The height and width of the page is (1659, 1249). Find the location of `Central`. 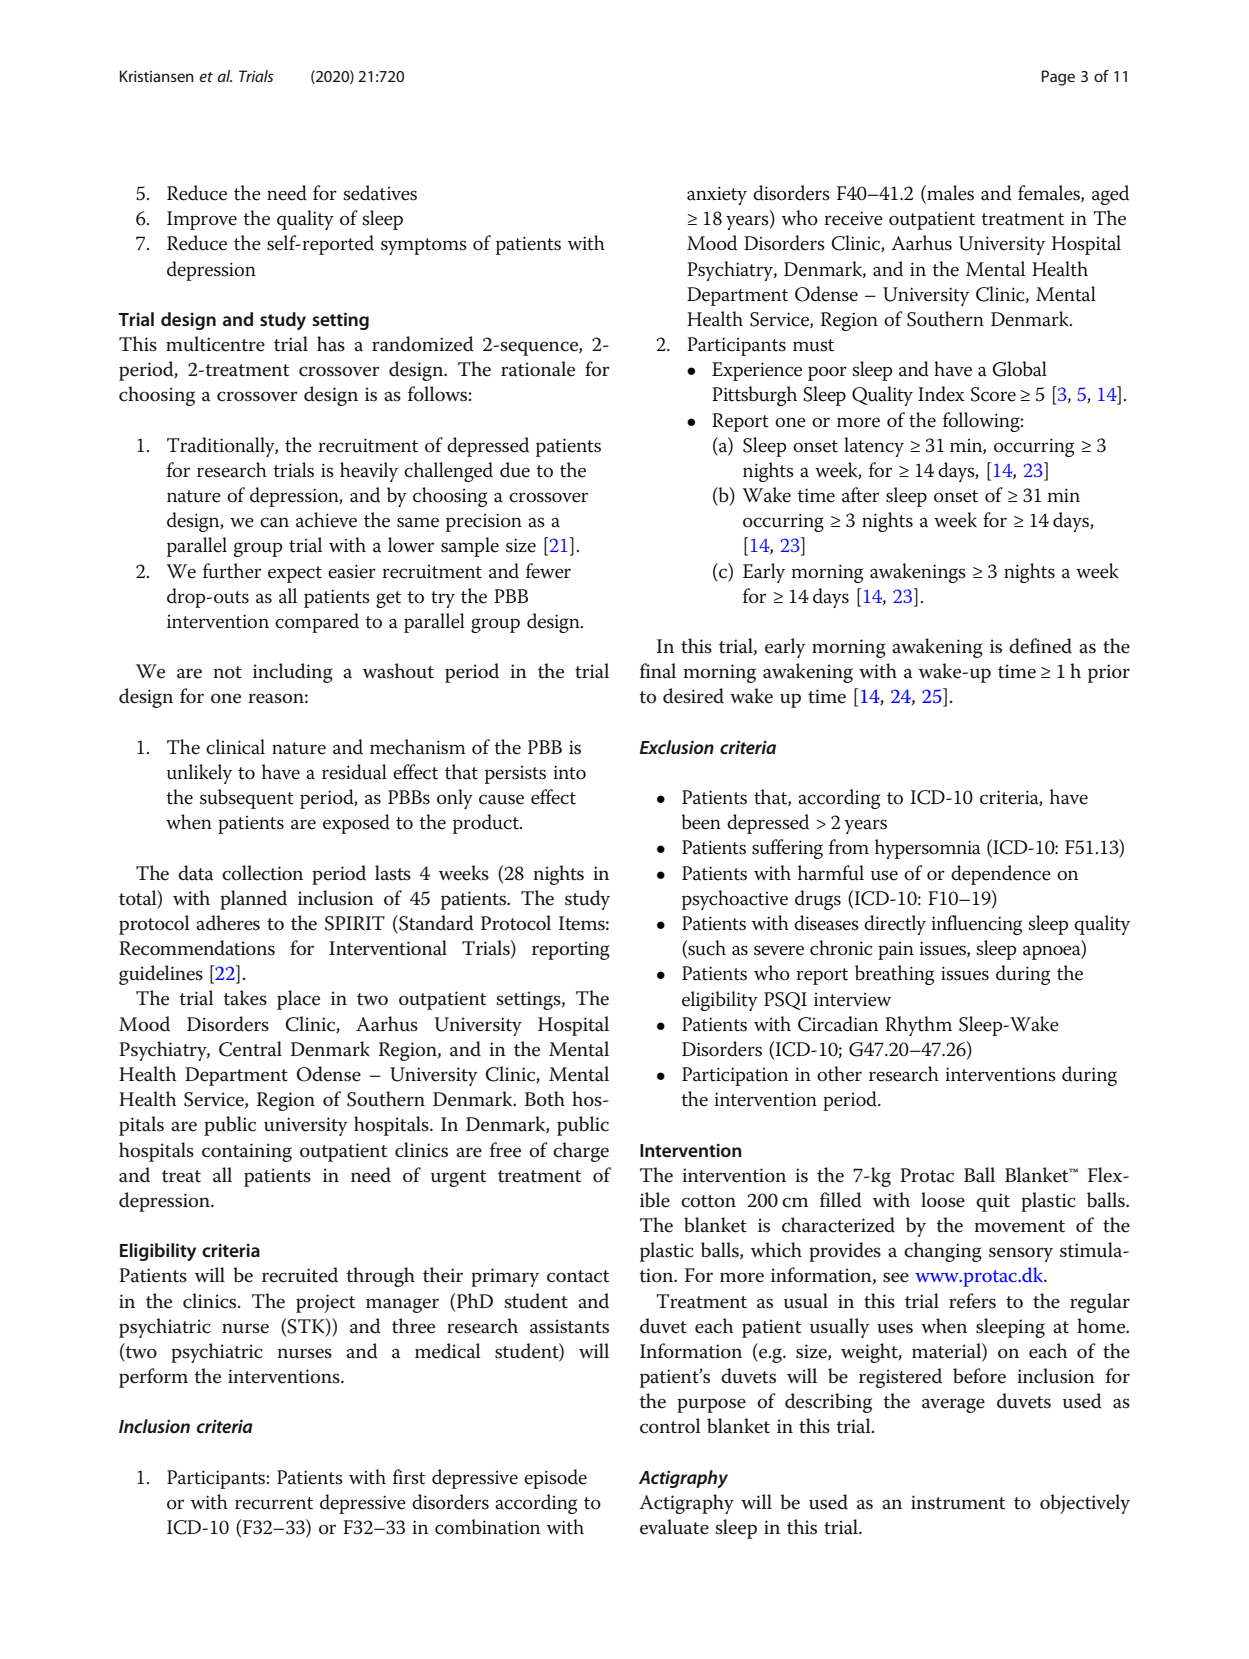

Central is located at coordinates (250, 1049).
